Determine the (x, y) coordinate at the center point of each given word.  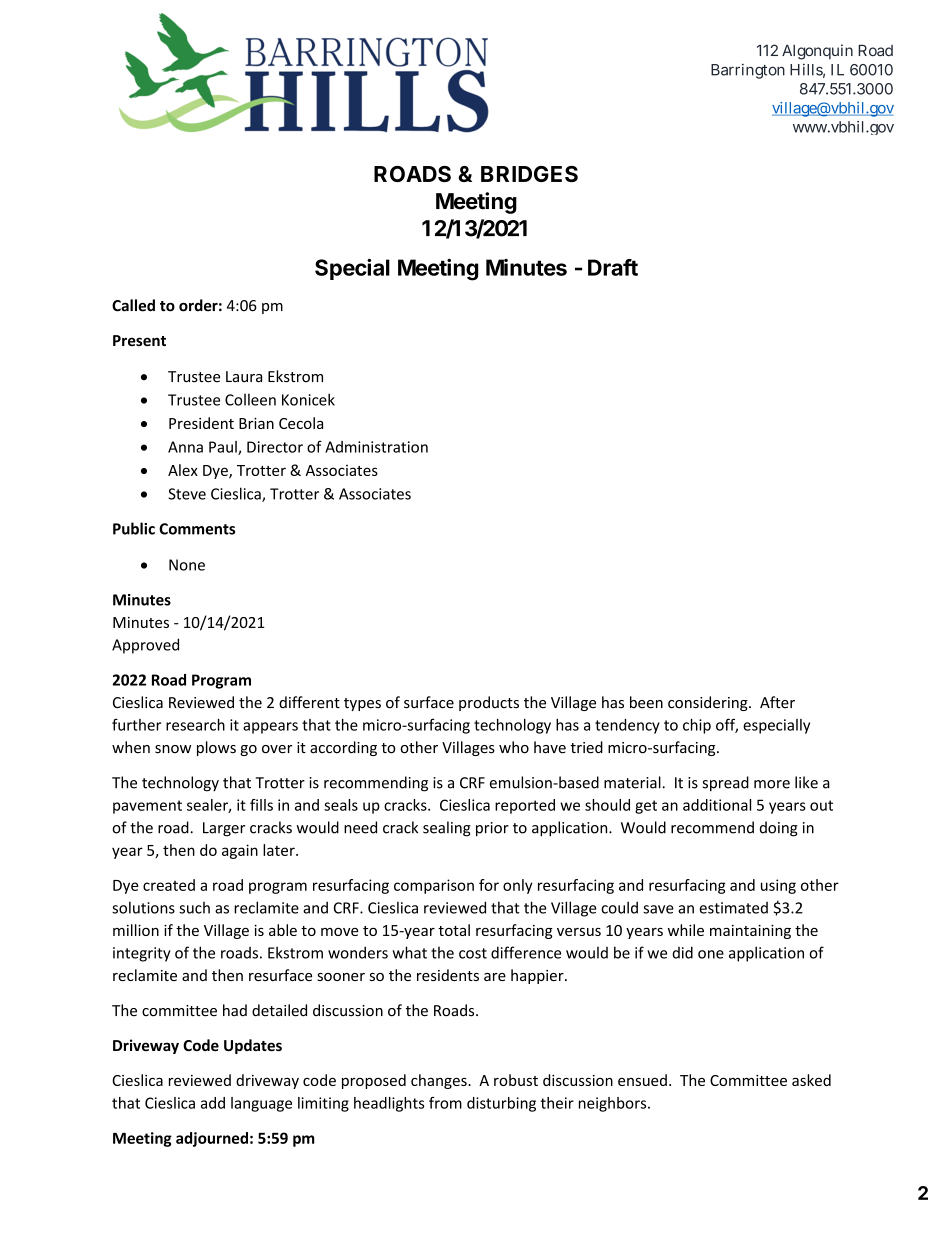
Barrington (748, 71)
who (514, 747)
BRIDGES (529, 174)
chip (697, 726)
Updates (253, 1046)
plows (216, 748)
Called (133, 305)
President (201, 423)
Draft (613, 267)
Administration (376, 447)
